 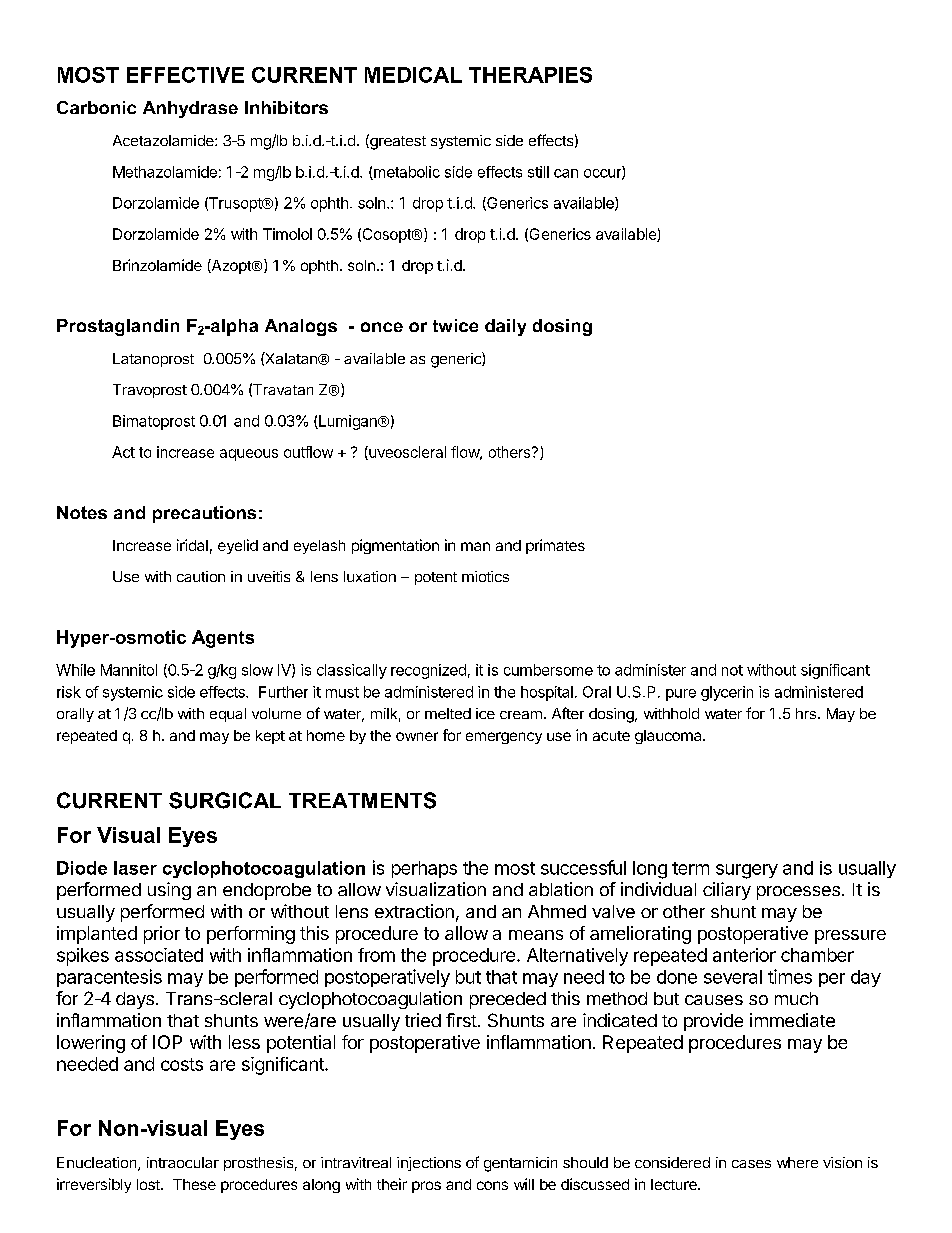 What do you see at coordinates (190, 109) in the screenshot?
I see `Anhydrase` at bounding box center [190, 109].
